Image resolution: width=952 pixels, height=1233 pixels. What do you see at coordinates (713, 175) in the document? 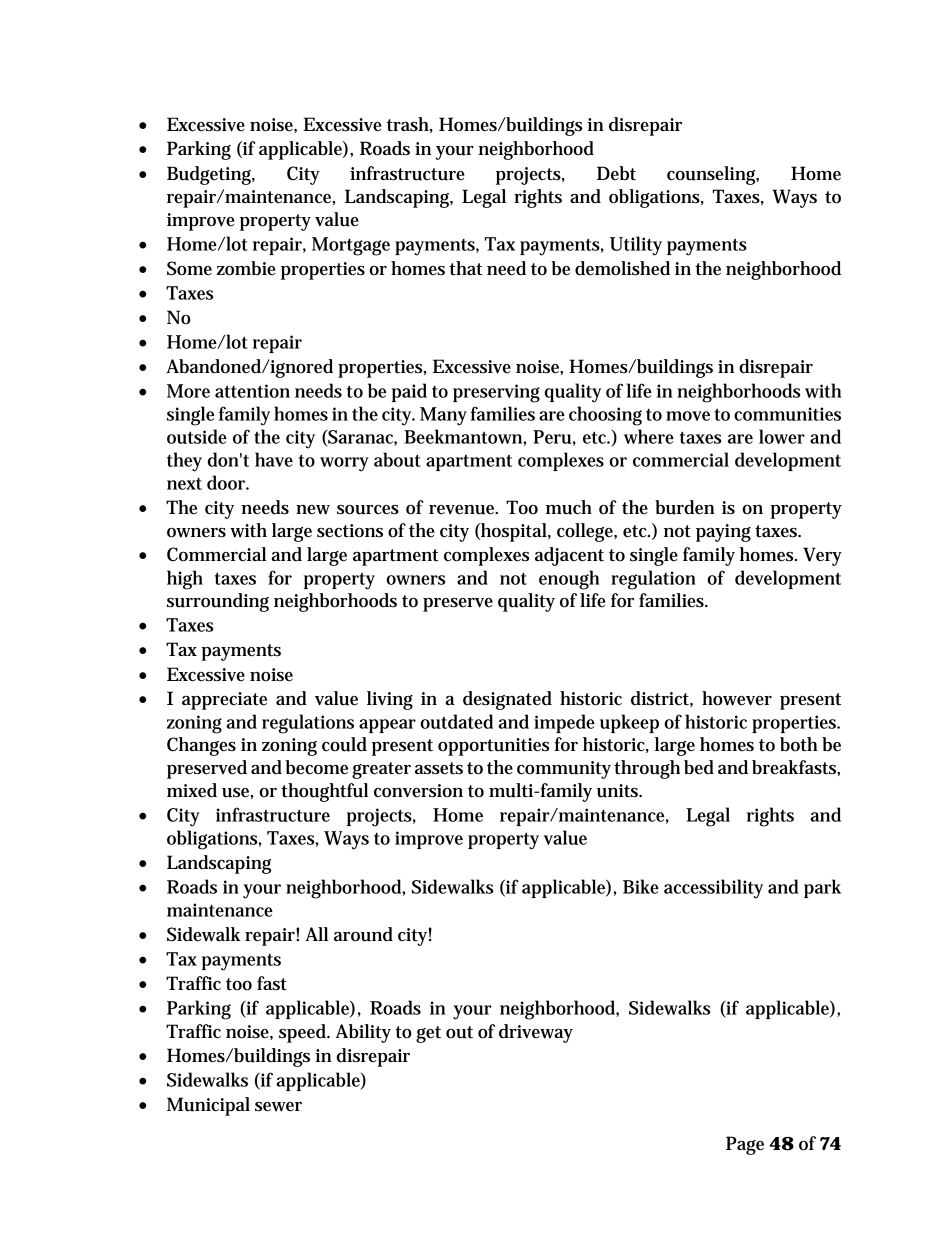
I see `counseling` at bounding box center [713, 175].
